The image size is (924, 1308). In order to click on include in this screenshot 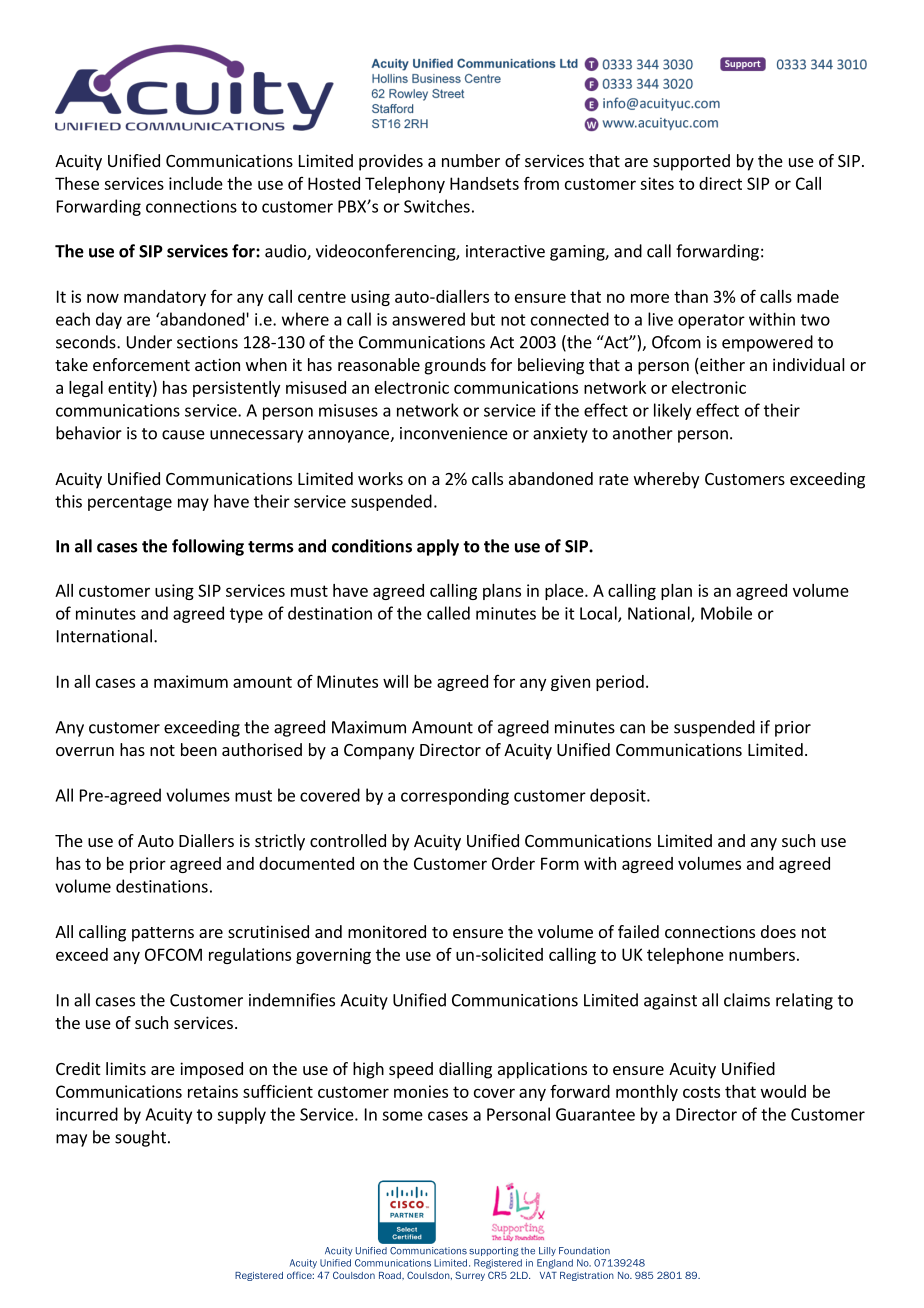, I will do `click(196, 183)`.
